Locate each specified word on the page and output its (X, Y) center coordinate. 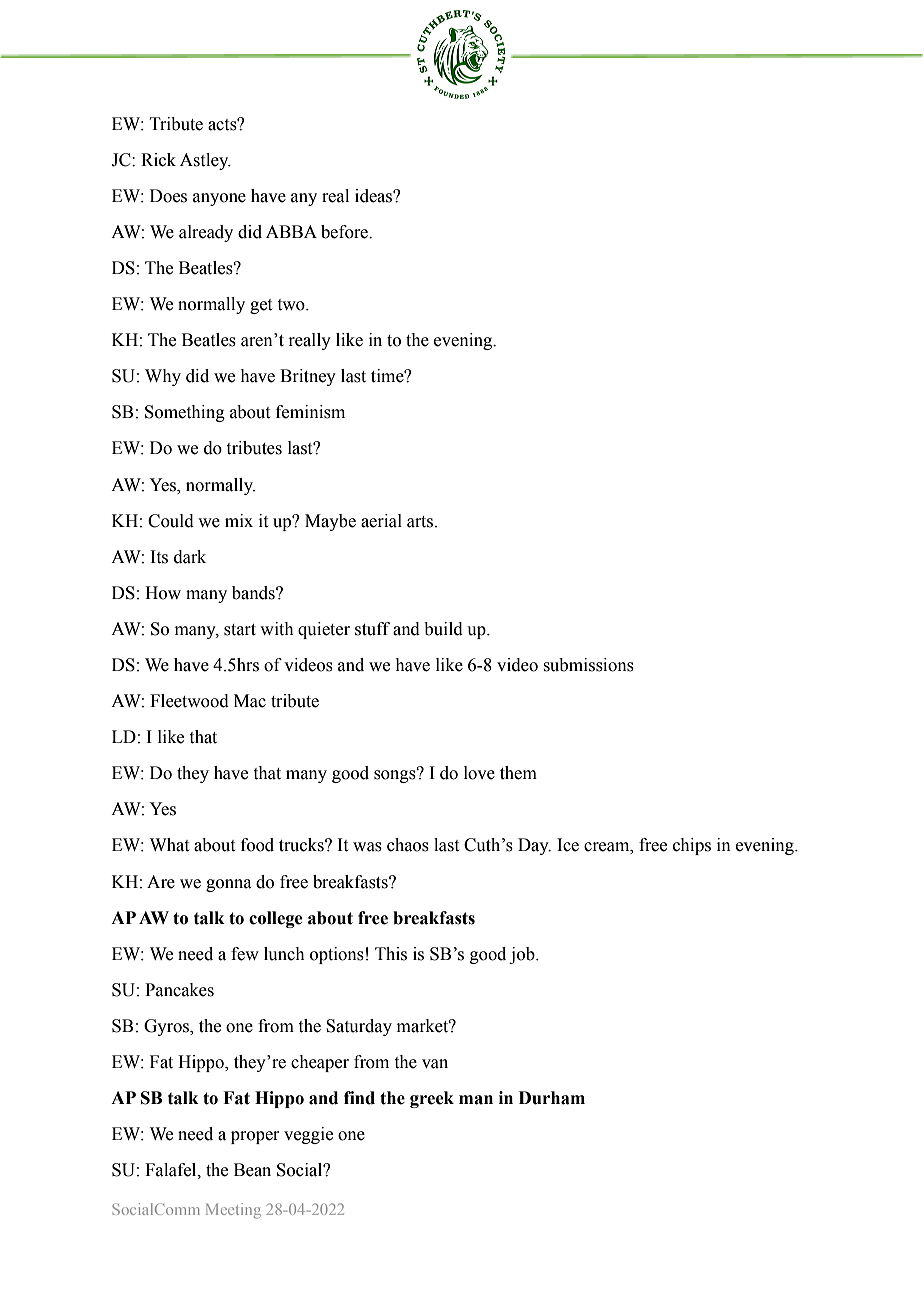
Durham (552, 1098)
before (345, 232)
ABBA (291, 231)
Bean (252, 1170)
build (443, 629)
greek (432, 1099)
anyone (219, 199)
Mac (250, 701)
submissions (589, 665)
